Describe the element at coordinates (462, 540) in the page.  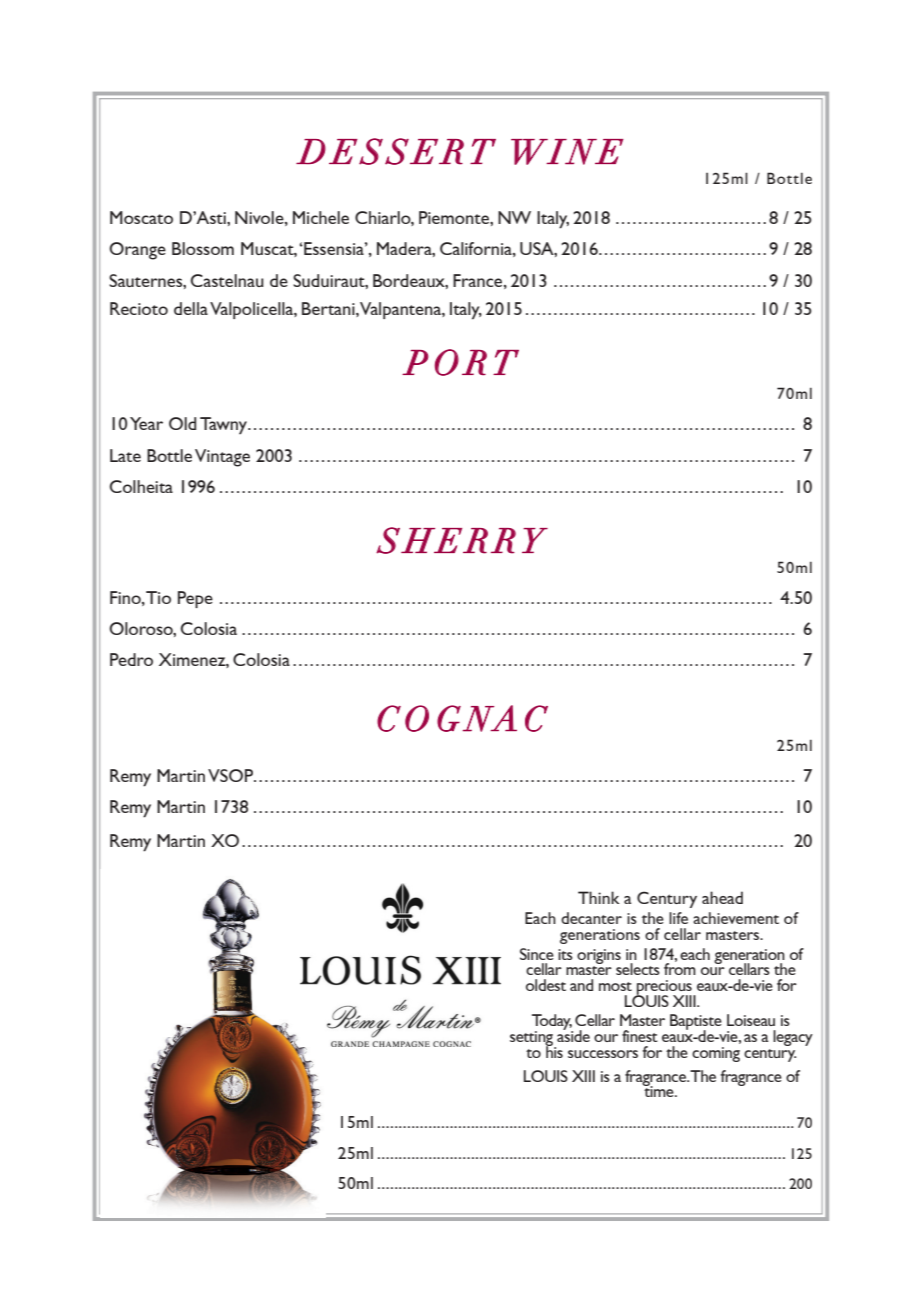
I see `SHERRY` at that location.
